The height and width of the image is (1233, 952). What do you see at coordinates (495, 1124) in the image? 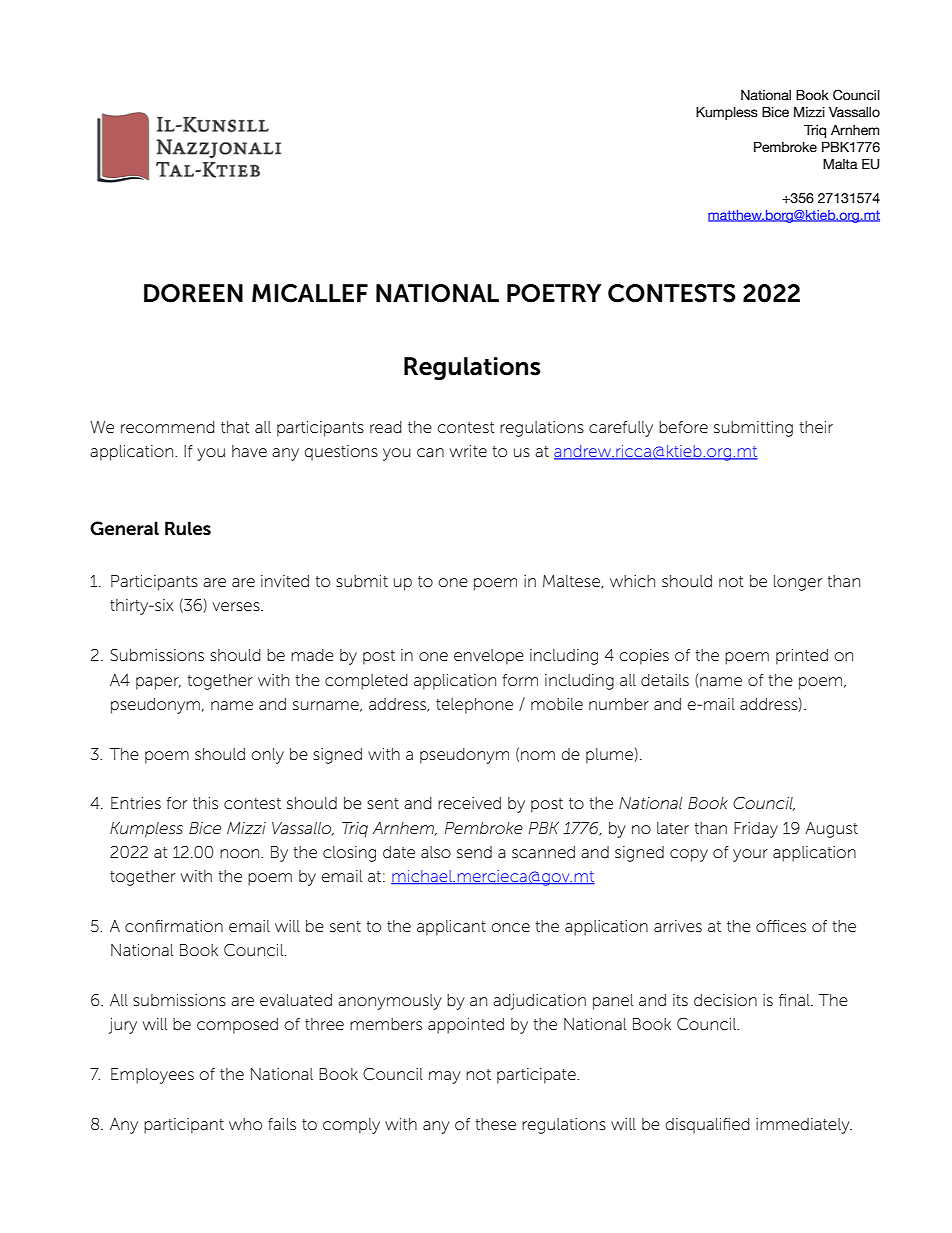
I see `these` at bounding box center [495, 1124].
